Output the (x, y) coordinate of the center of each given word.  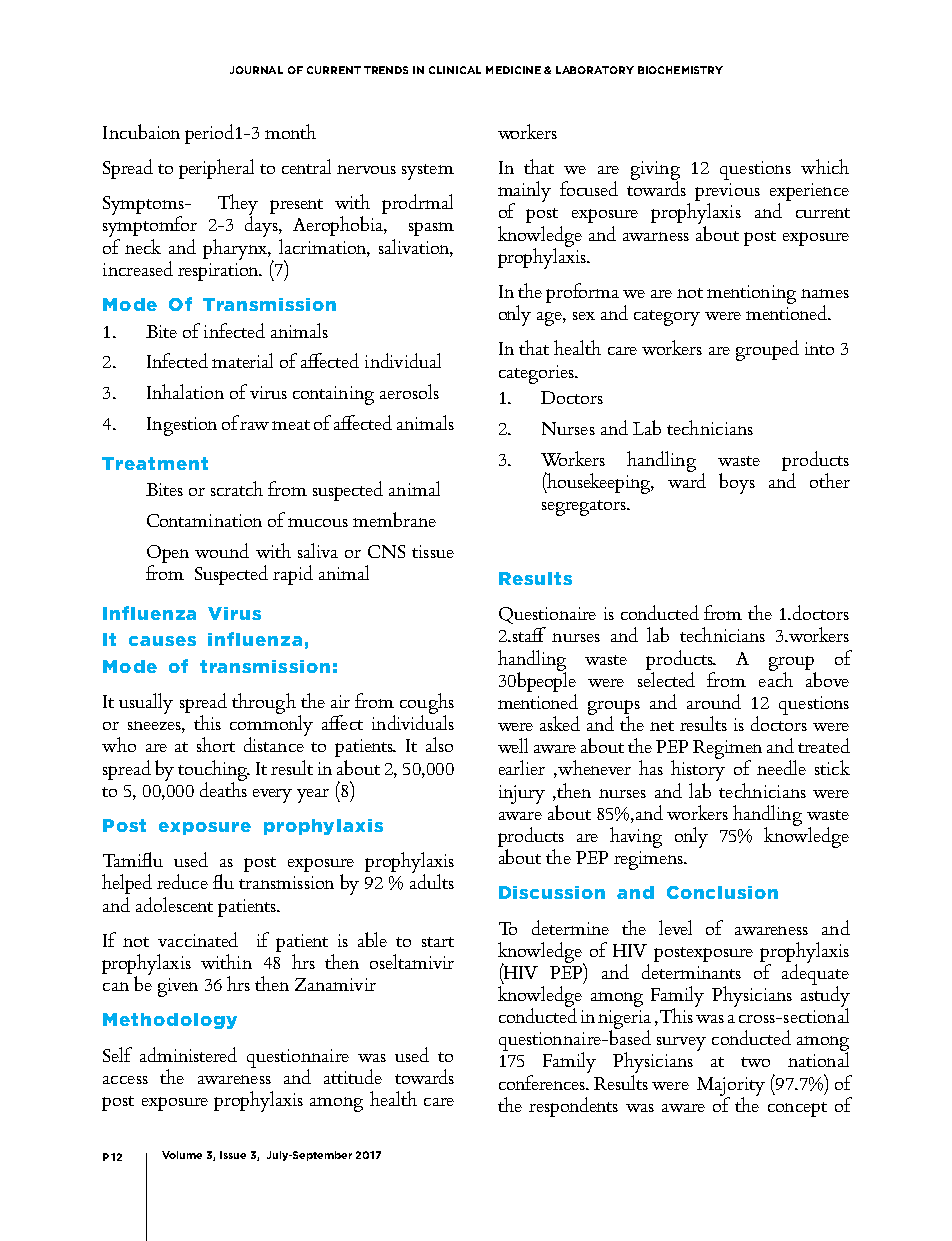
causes (162, 641)
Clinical (455, 70)
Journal (256, 70)
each (776, 678)
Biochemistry (680, 70)
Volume (182, 1155)
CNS (386, 551)
